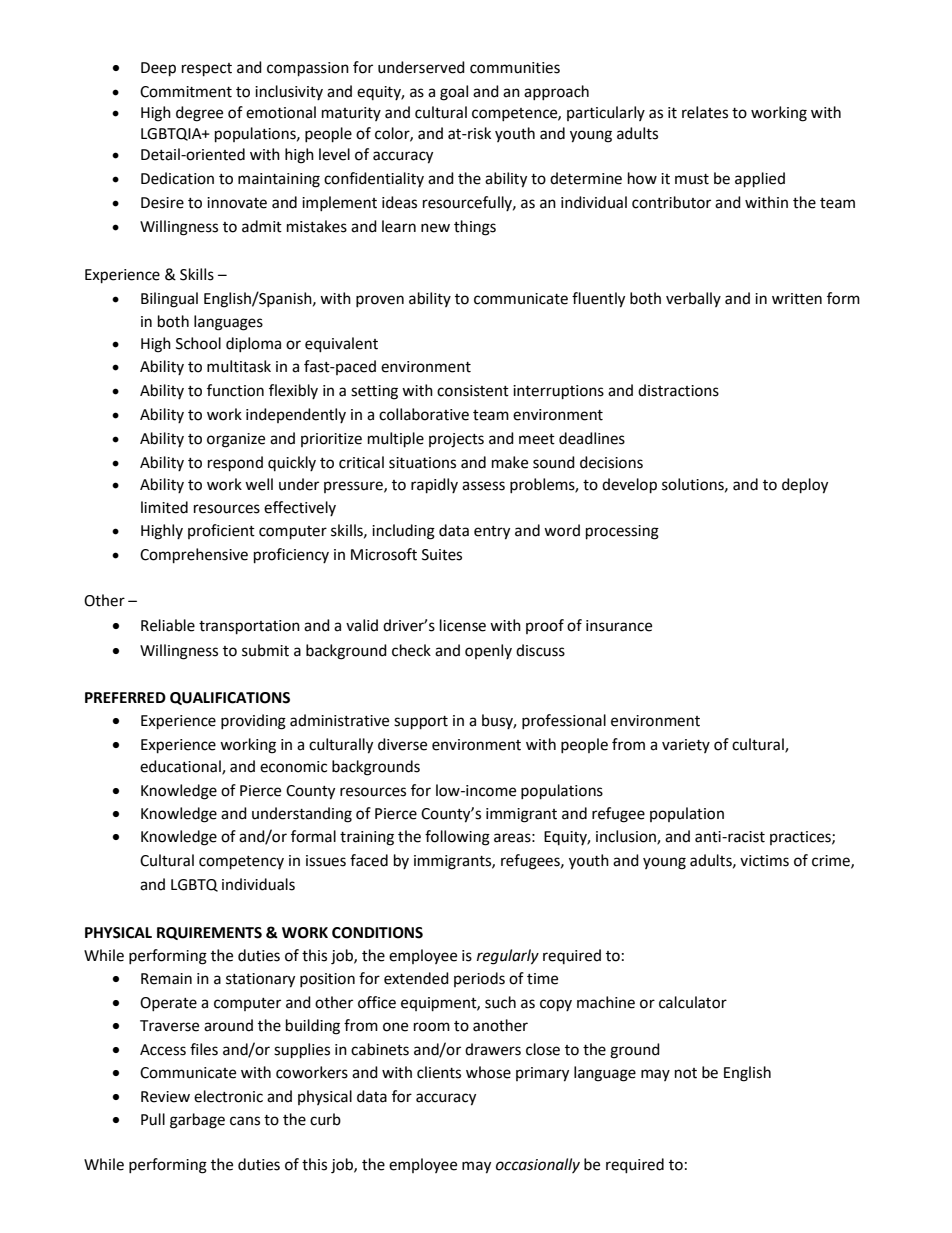 The image size is (952, 1233). I want to click on following, so click(457, 838).
